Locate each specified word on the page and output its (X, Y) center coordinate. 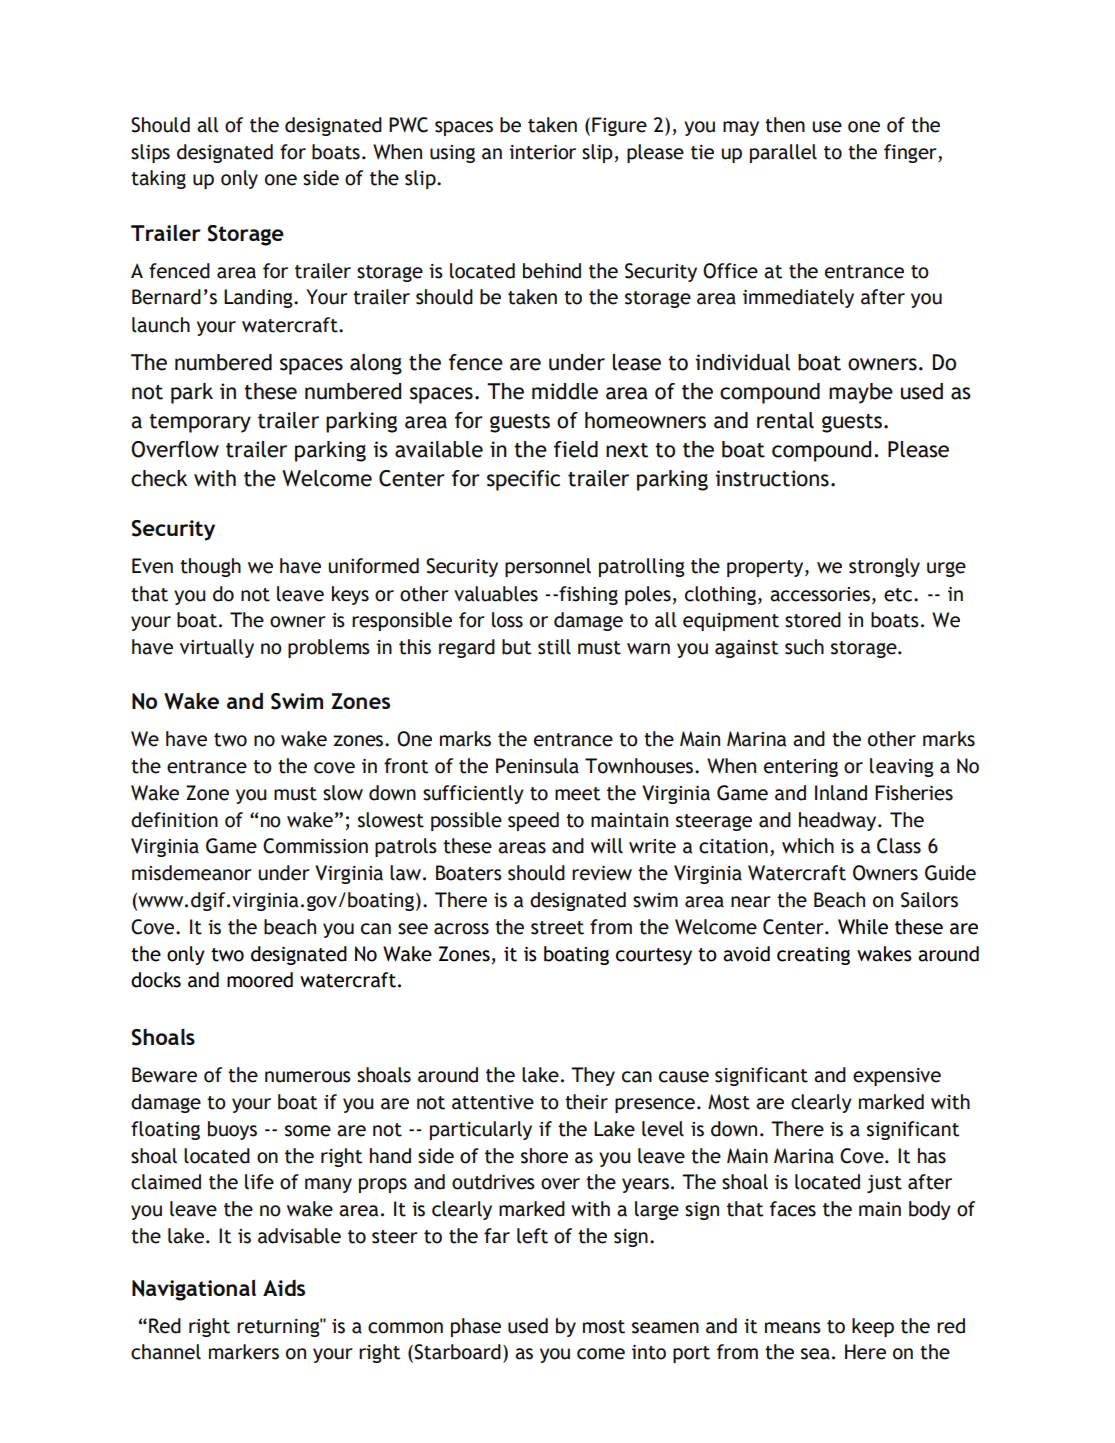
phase (476, 1327)
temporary (200, 423)
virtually (217, 648)
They (593, 1076)
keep (873, 1327)
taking (158, 179)
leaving (902, 767)
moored (260, 980)
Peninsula (537, 766)
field (576, 449)
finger (911, 153)
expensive (897, 1077)
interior (542, 152)
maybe (861, 393)
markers (244, 1352)
